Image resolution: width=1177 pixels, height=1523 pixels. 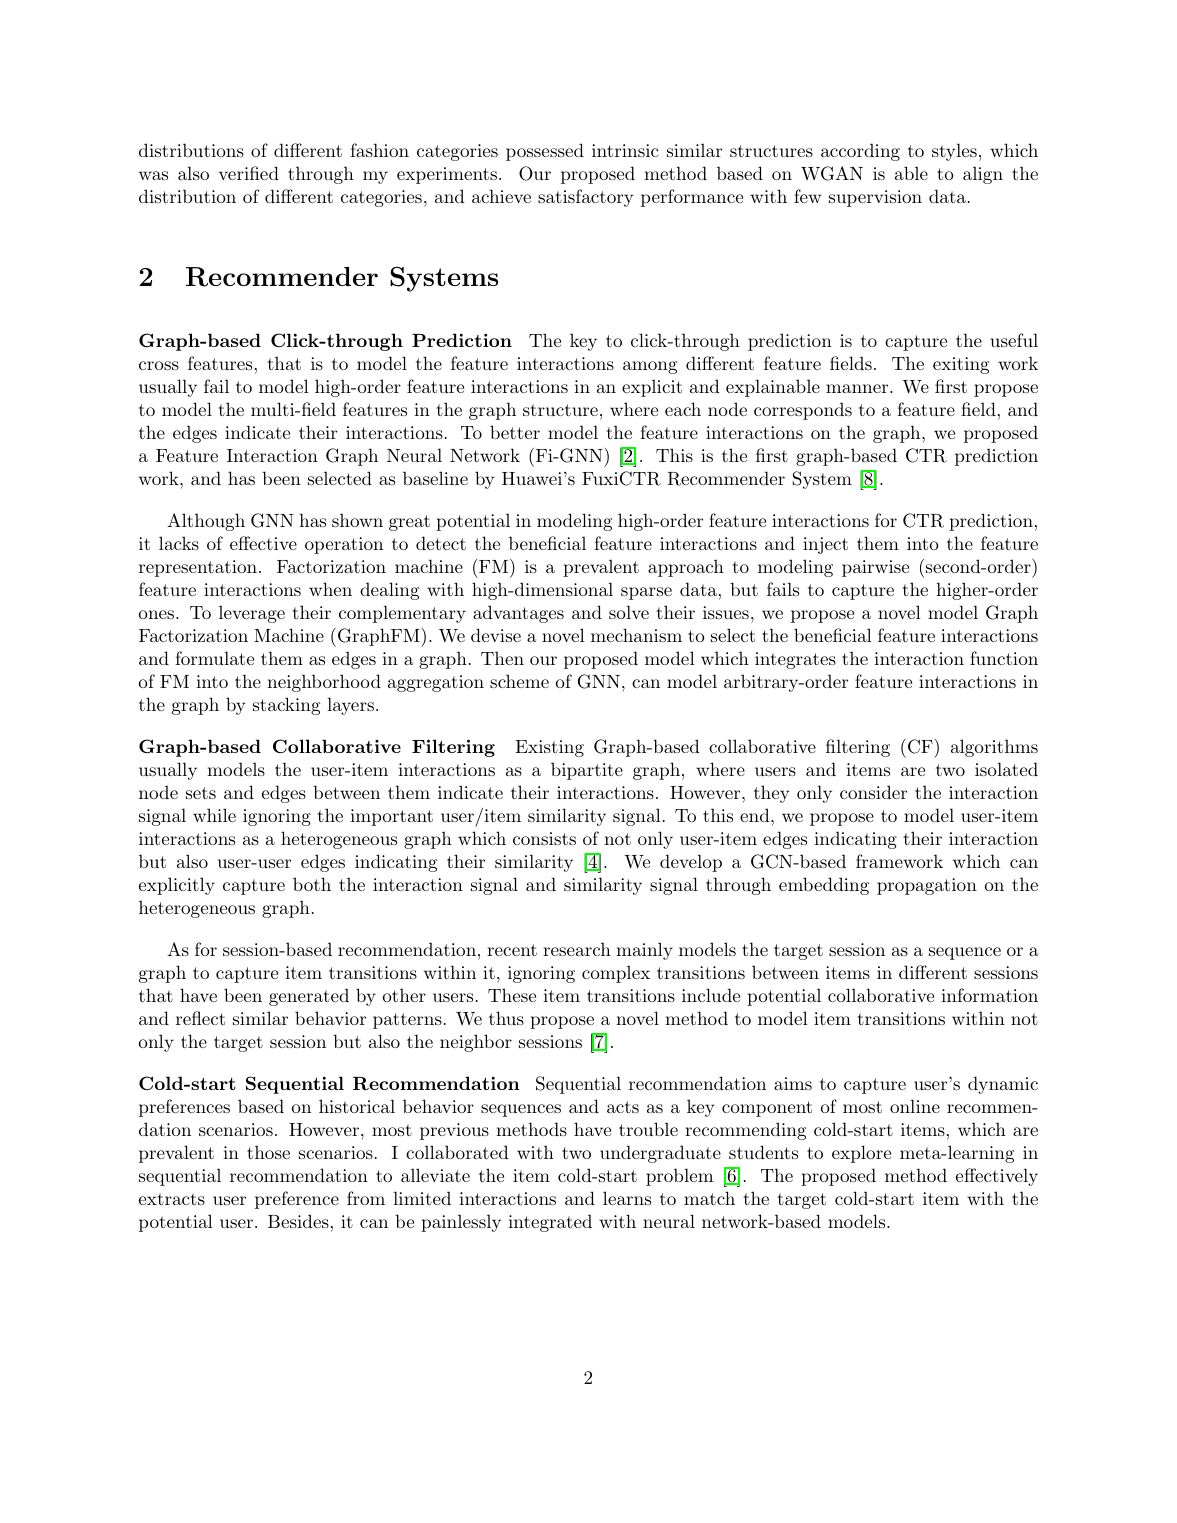 I want to click on satisfactory, so click(x=585, y=198).
